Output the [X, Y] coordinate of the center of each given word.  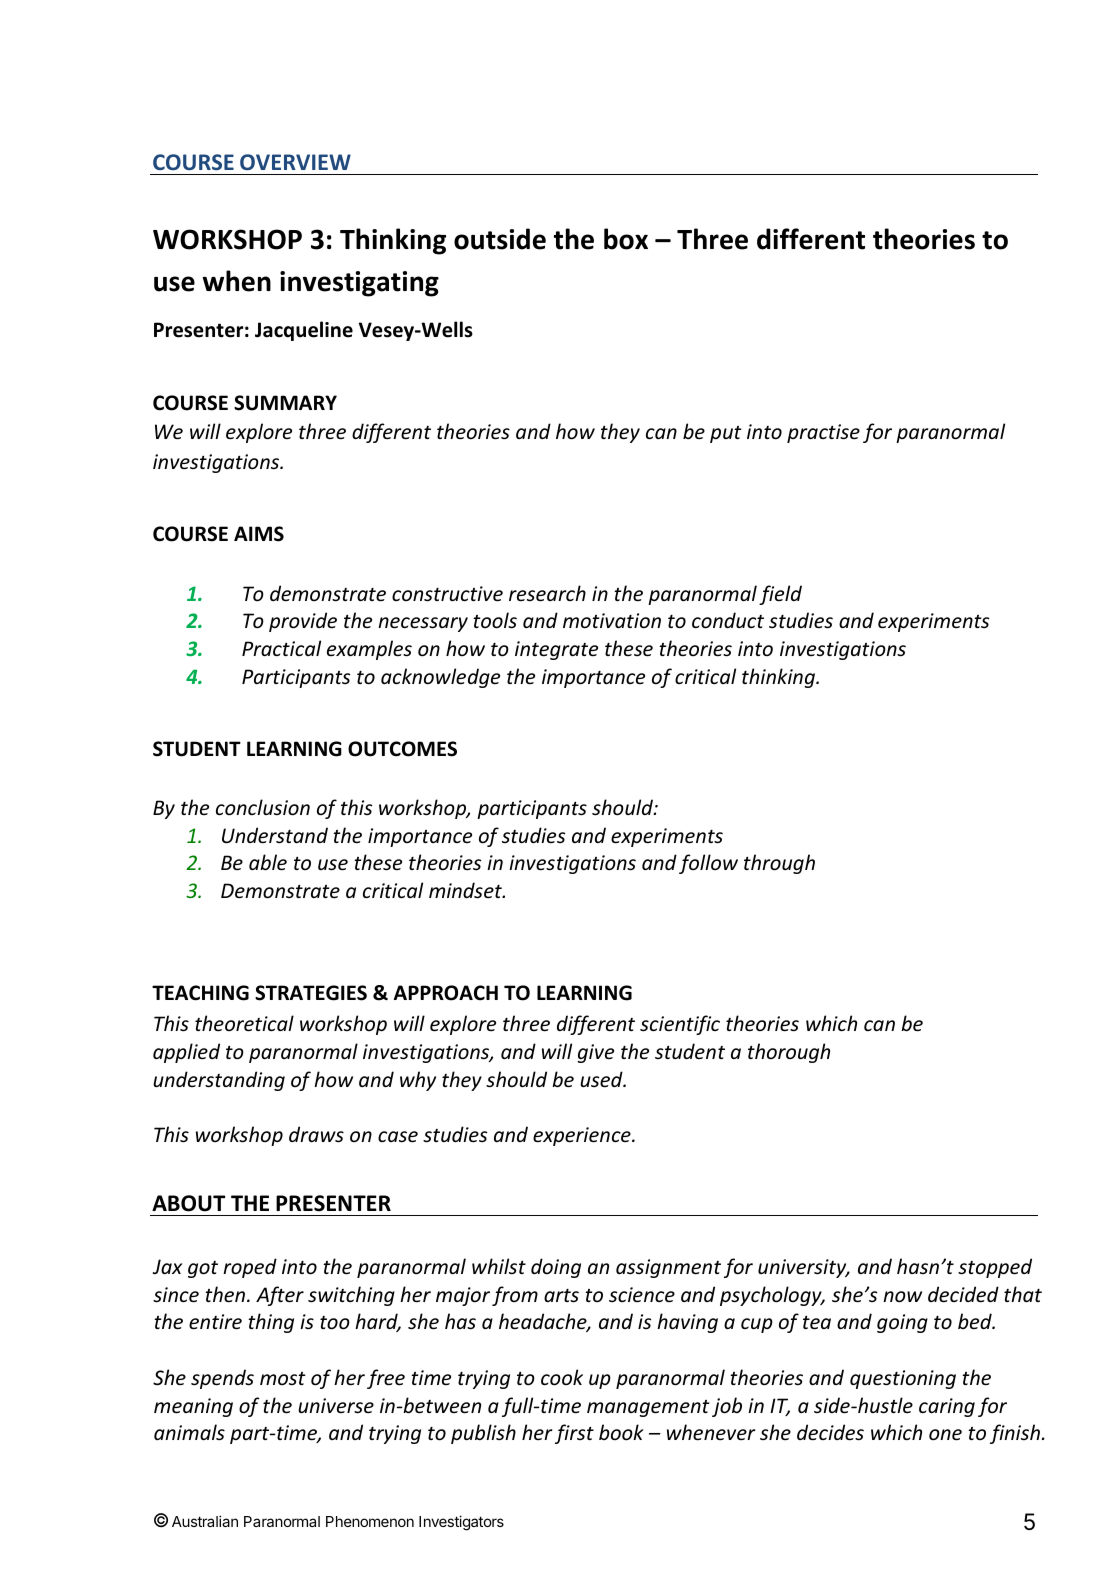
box [626, 239]
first [574, 1434]
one [945, 1435]
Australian [205, 1521]
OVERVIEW [295, 162]
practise [823, 433]
